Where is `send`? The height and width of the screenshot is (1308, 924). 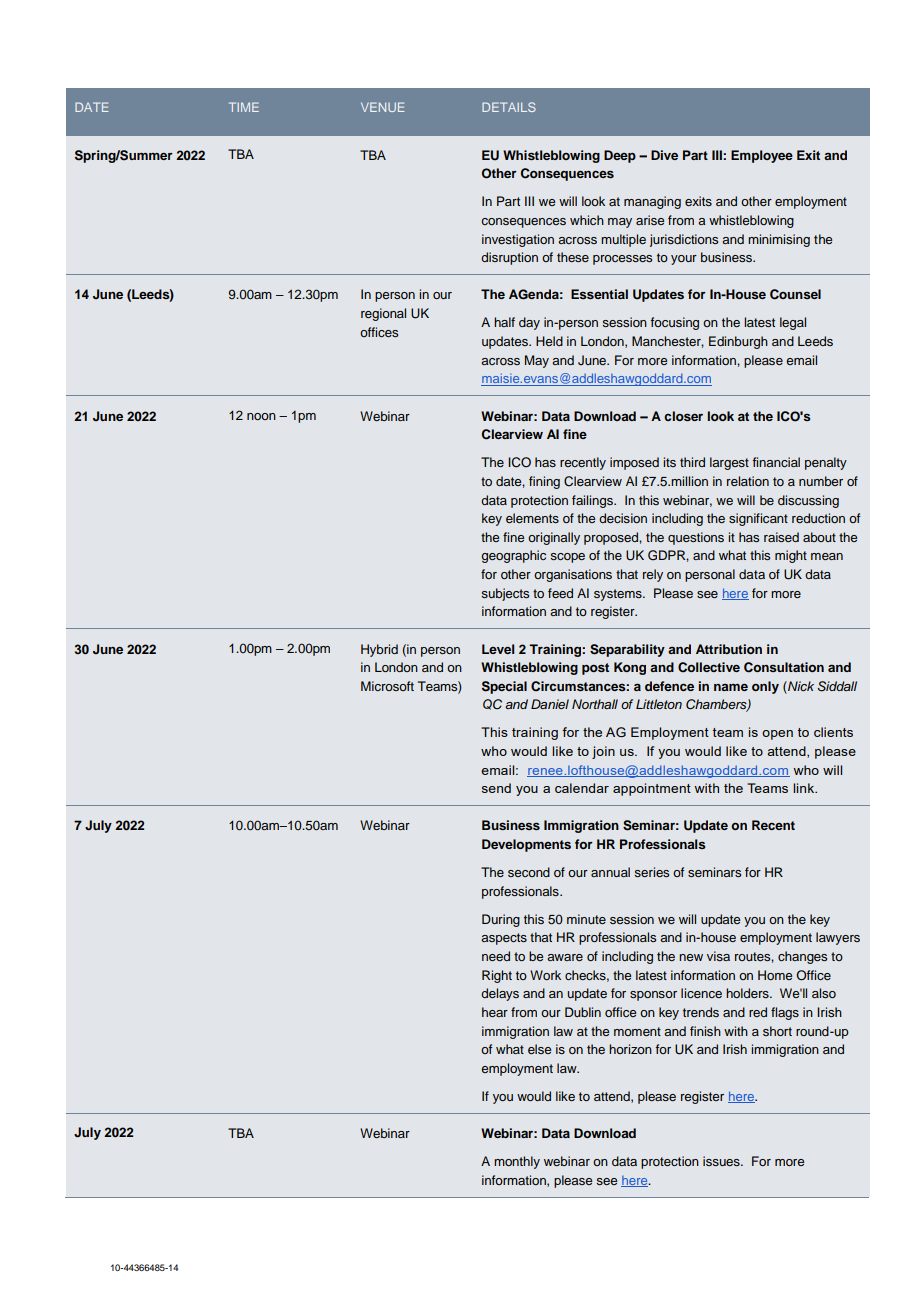 send is located at coordinates (496, 788).
